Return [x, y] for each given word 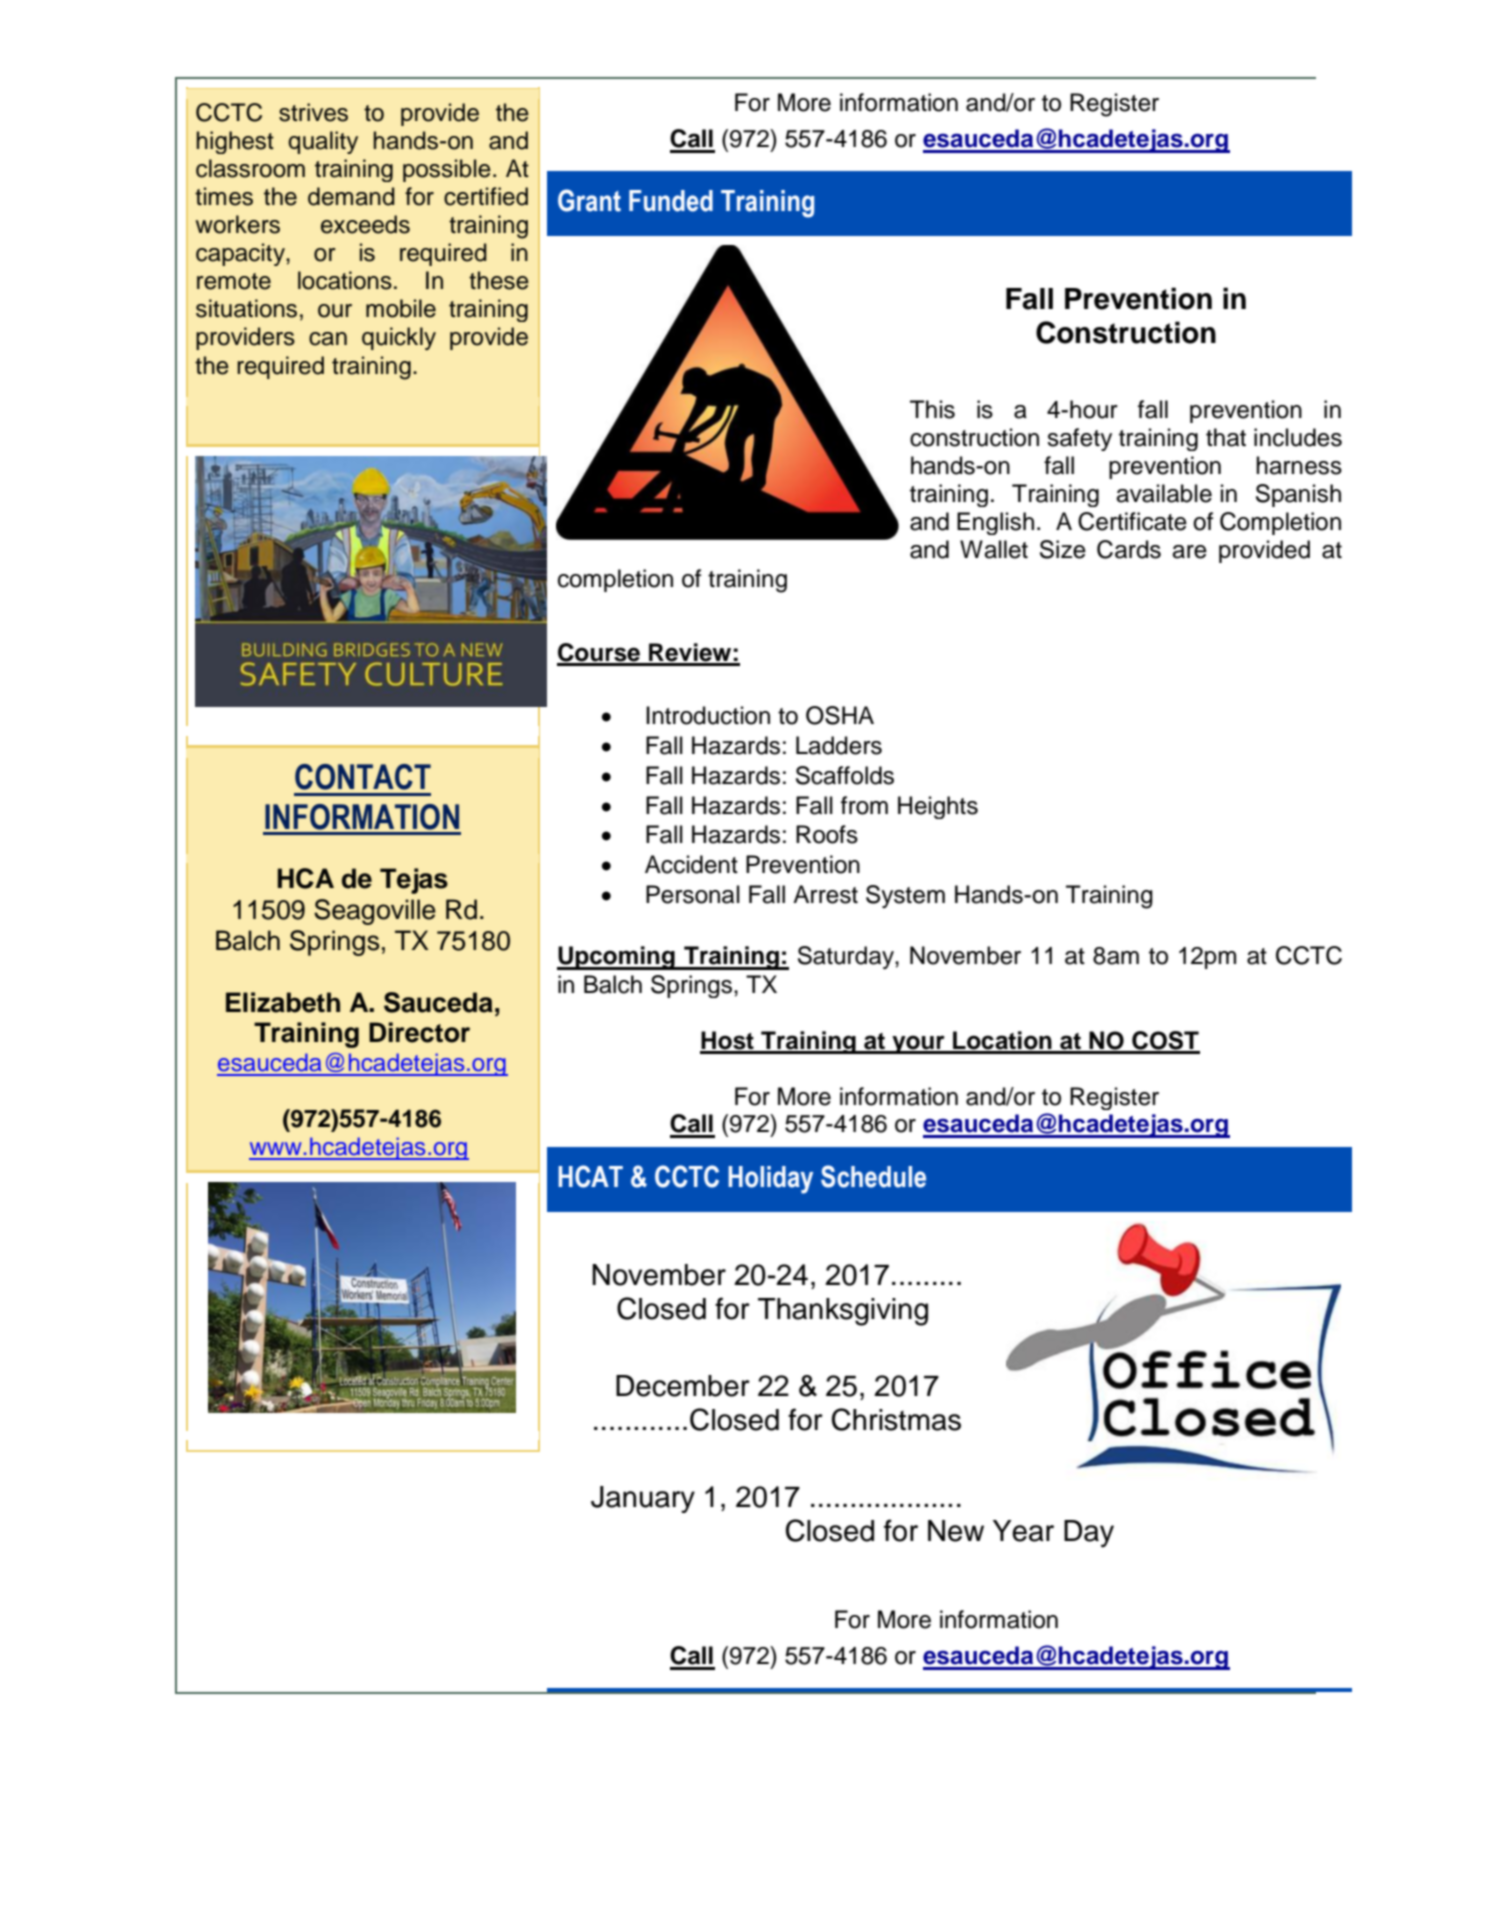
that [1226, 437]
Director [419, 1032]
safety [1079, 439]
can [328, 339]
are [1189, 552]
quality [323, 142]
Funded [671, 201]
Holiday [770, 1180]
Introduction [708, 715]
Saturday [847, 957]
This [932, 409]
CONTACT [363, 777]
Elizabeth [283, 1002]
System [905, 896]
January [643, 1499]
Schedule [873, 1176]
